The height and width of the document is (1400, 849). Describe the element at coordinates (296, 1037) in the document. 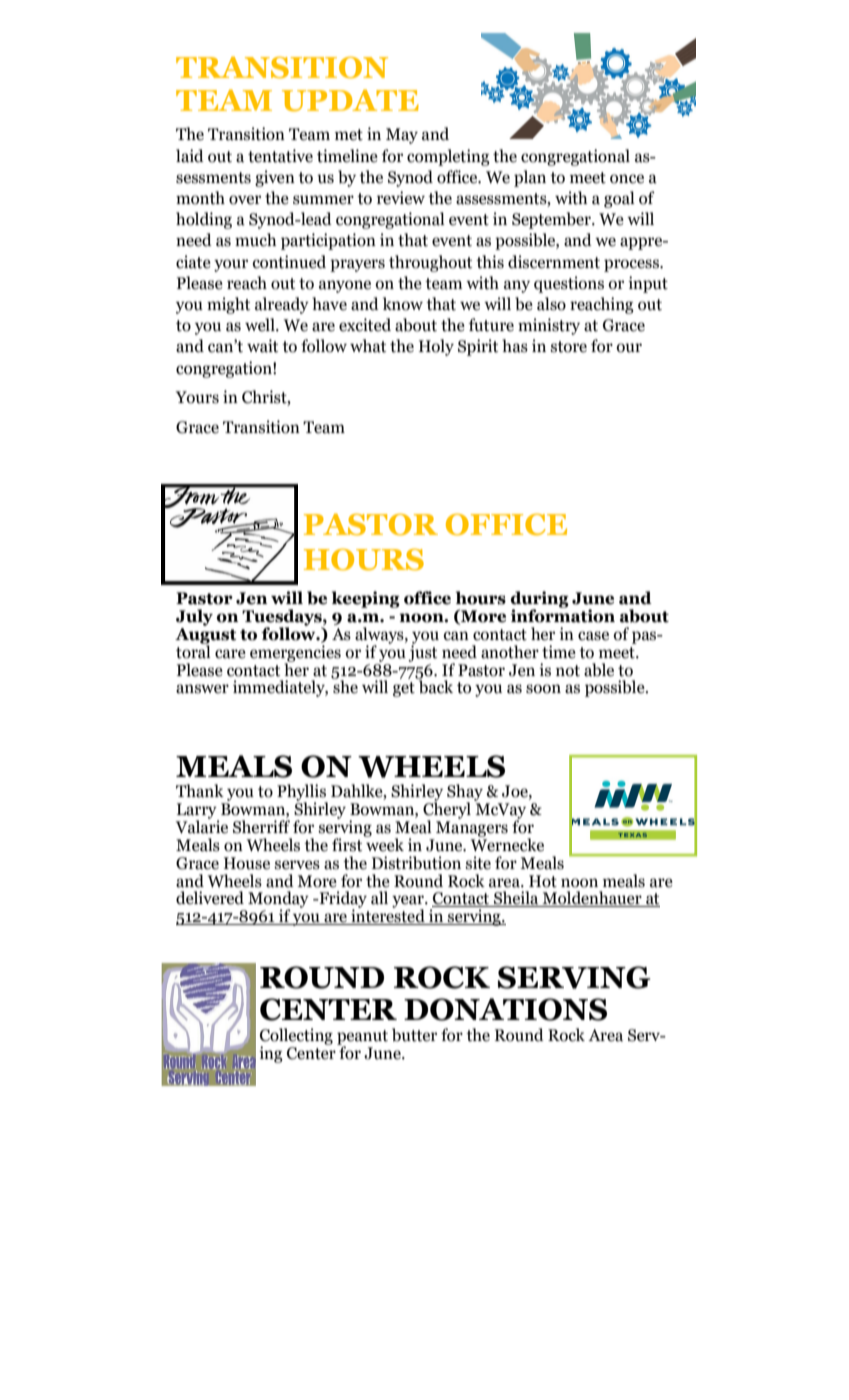

I see `Collecting` at that location.
